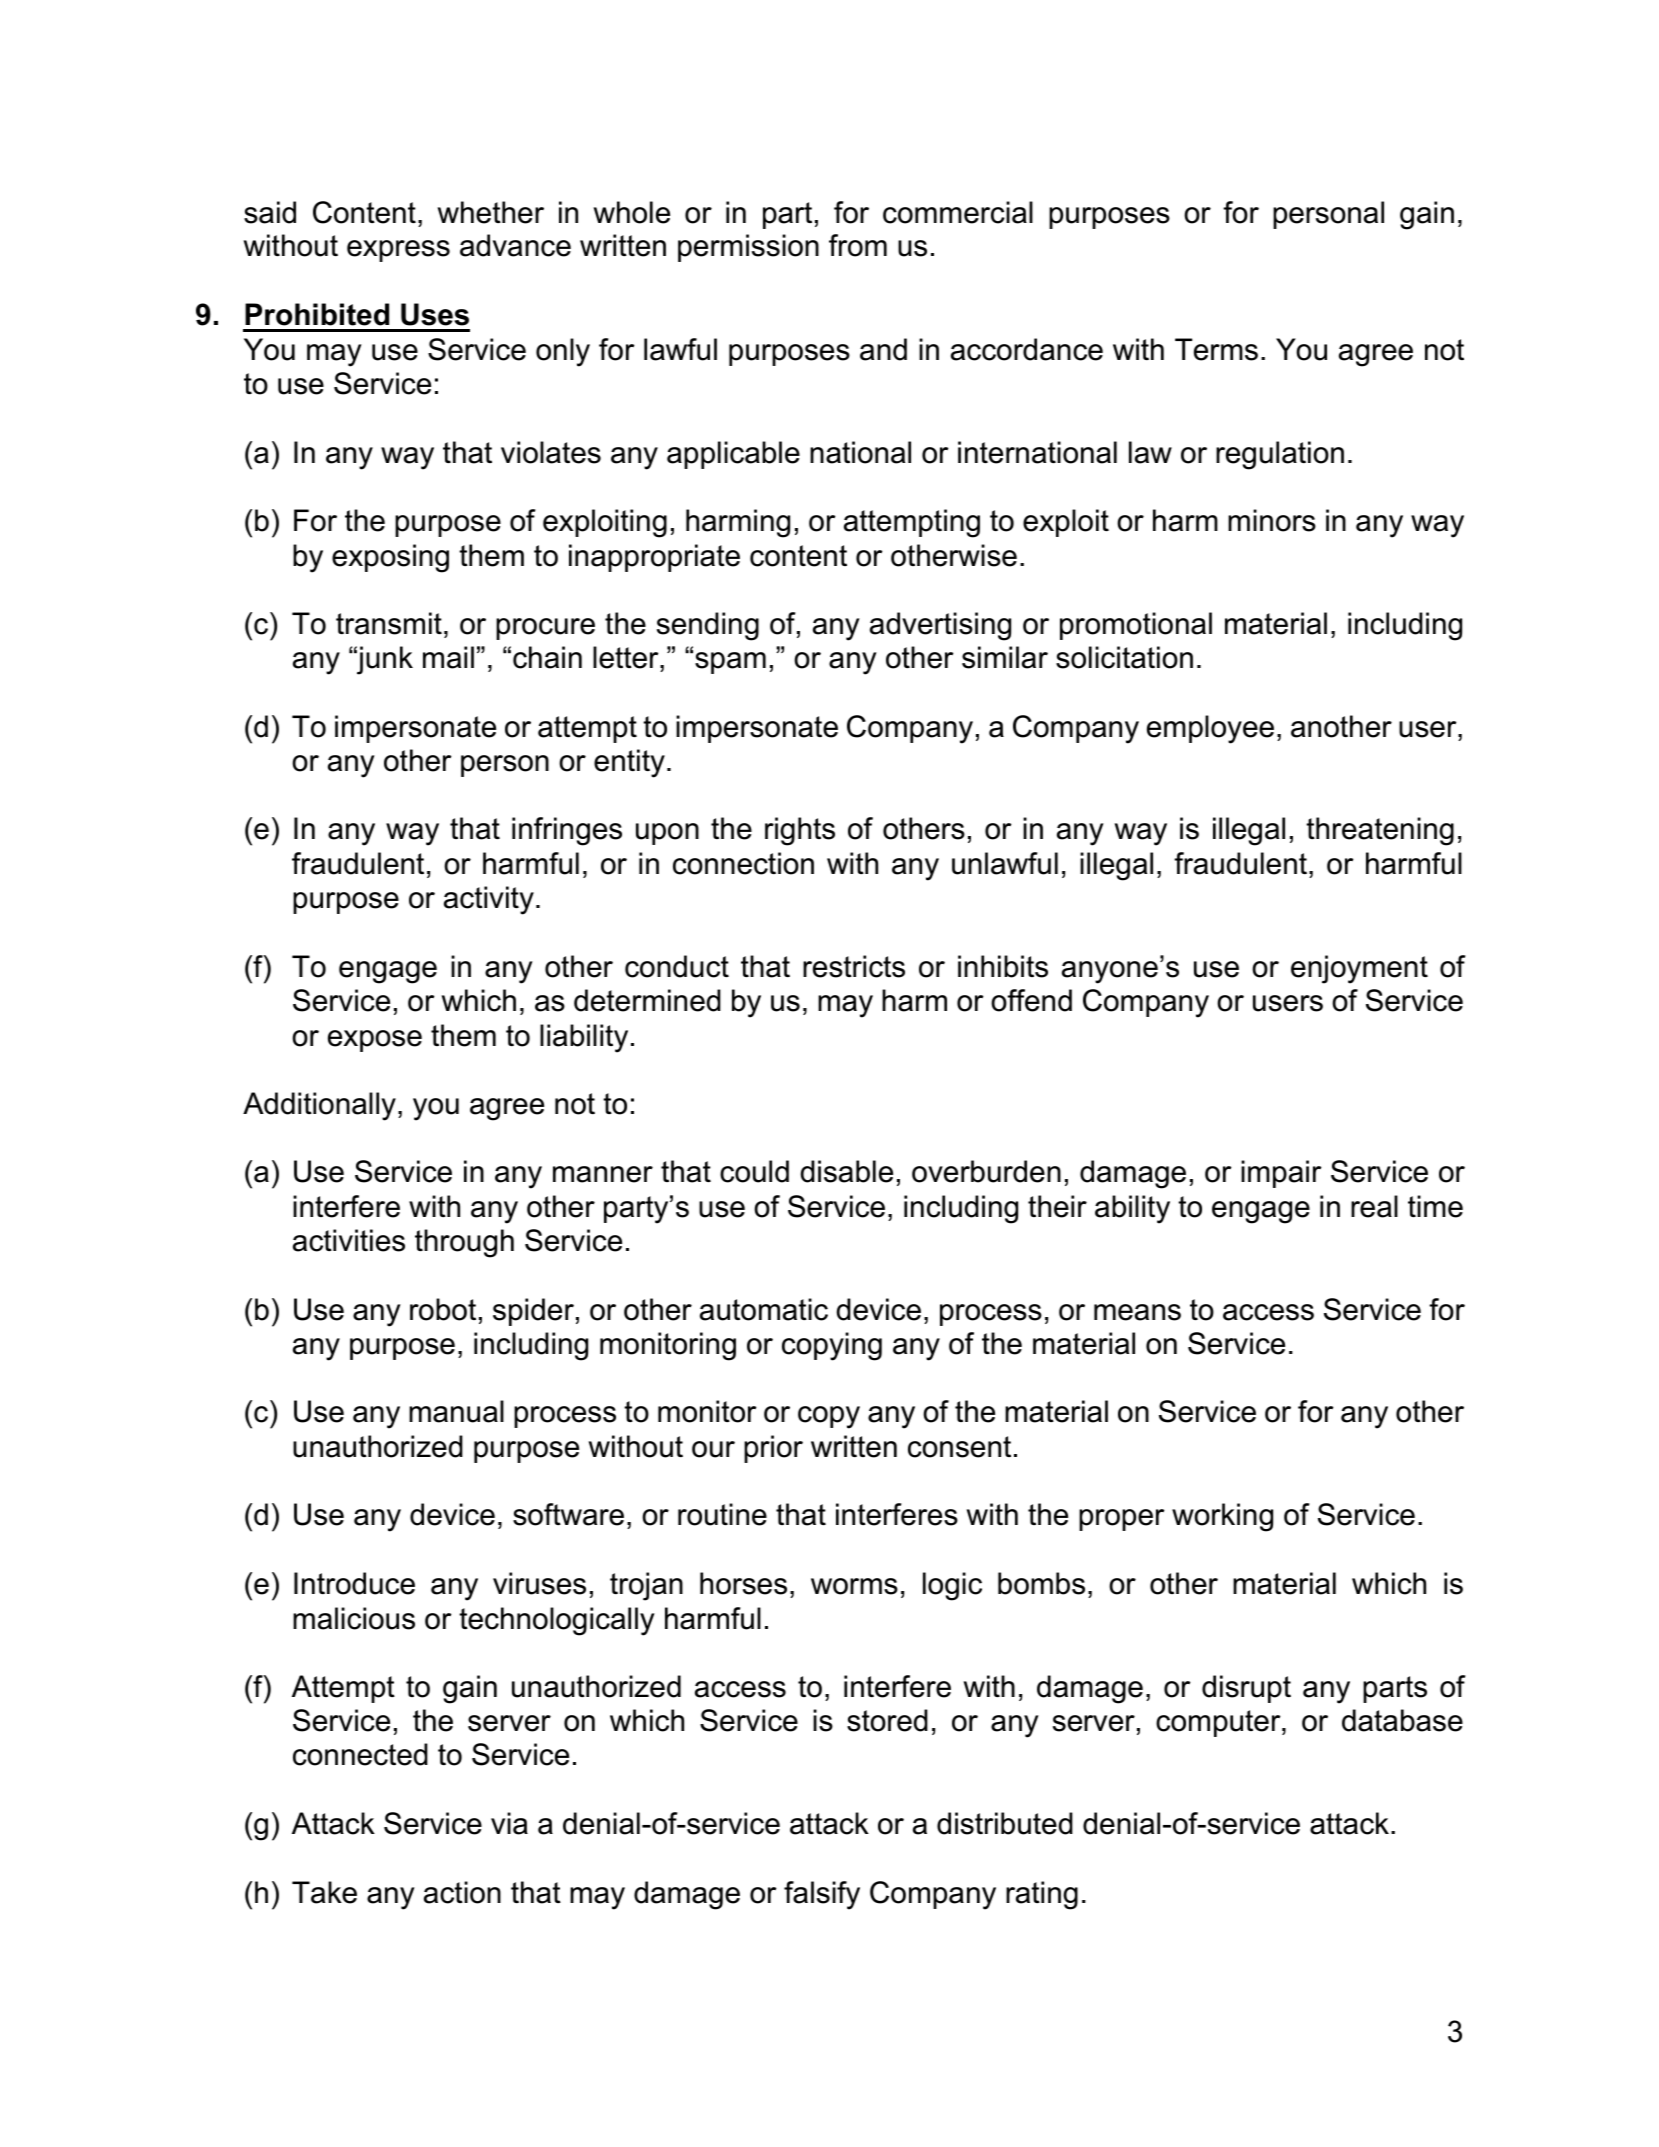 Image resolution: width=1659 pixels, height=2147 pixels. What do you see at coordinates (1216, 349) in the page?
I see `Terms` at bounding box center [1216, 349].
